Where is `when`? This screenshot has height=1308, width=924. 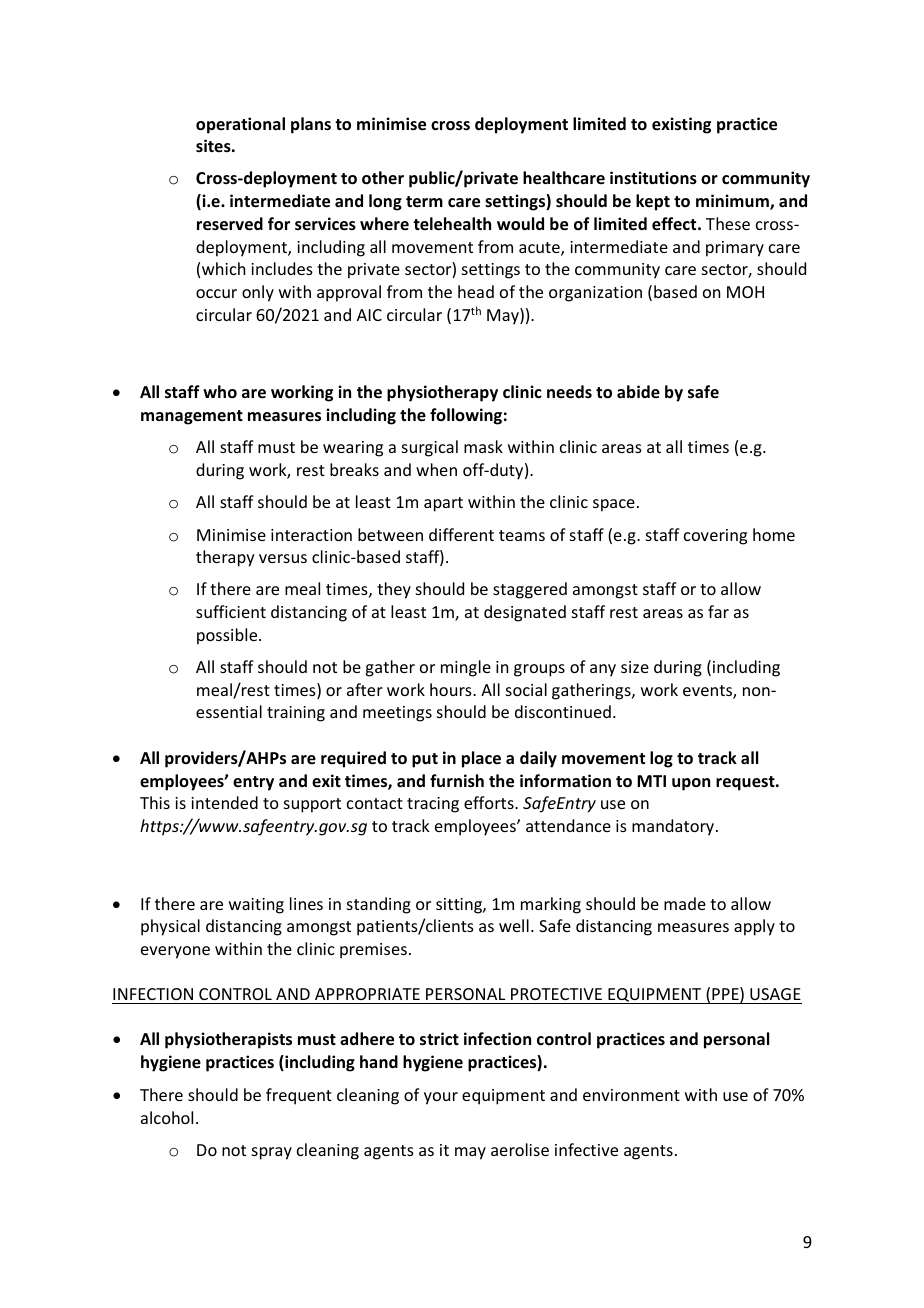 when is located at coordinates (436, 469).
